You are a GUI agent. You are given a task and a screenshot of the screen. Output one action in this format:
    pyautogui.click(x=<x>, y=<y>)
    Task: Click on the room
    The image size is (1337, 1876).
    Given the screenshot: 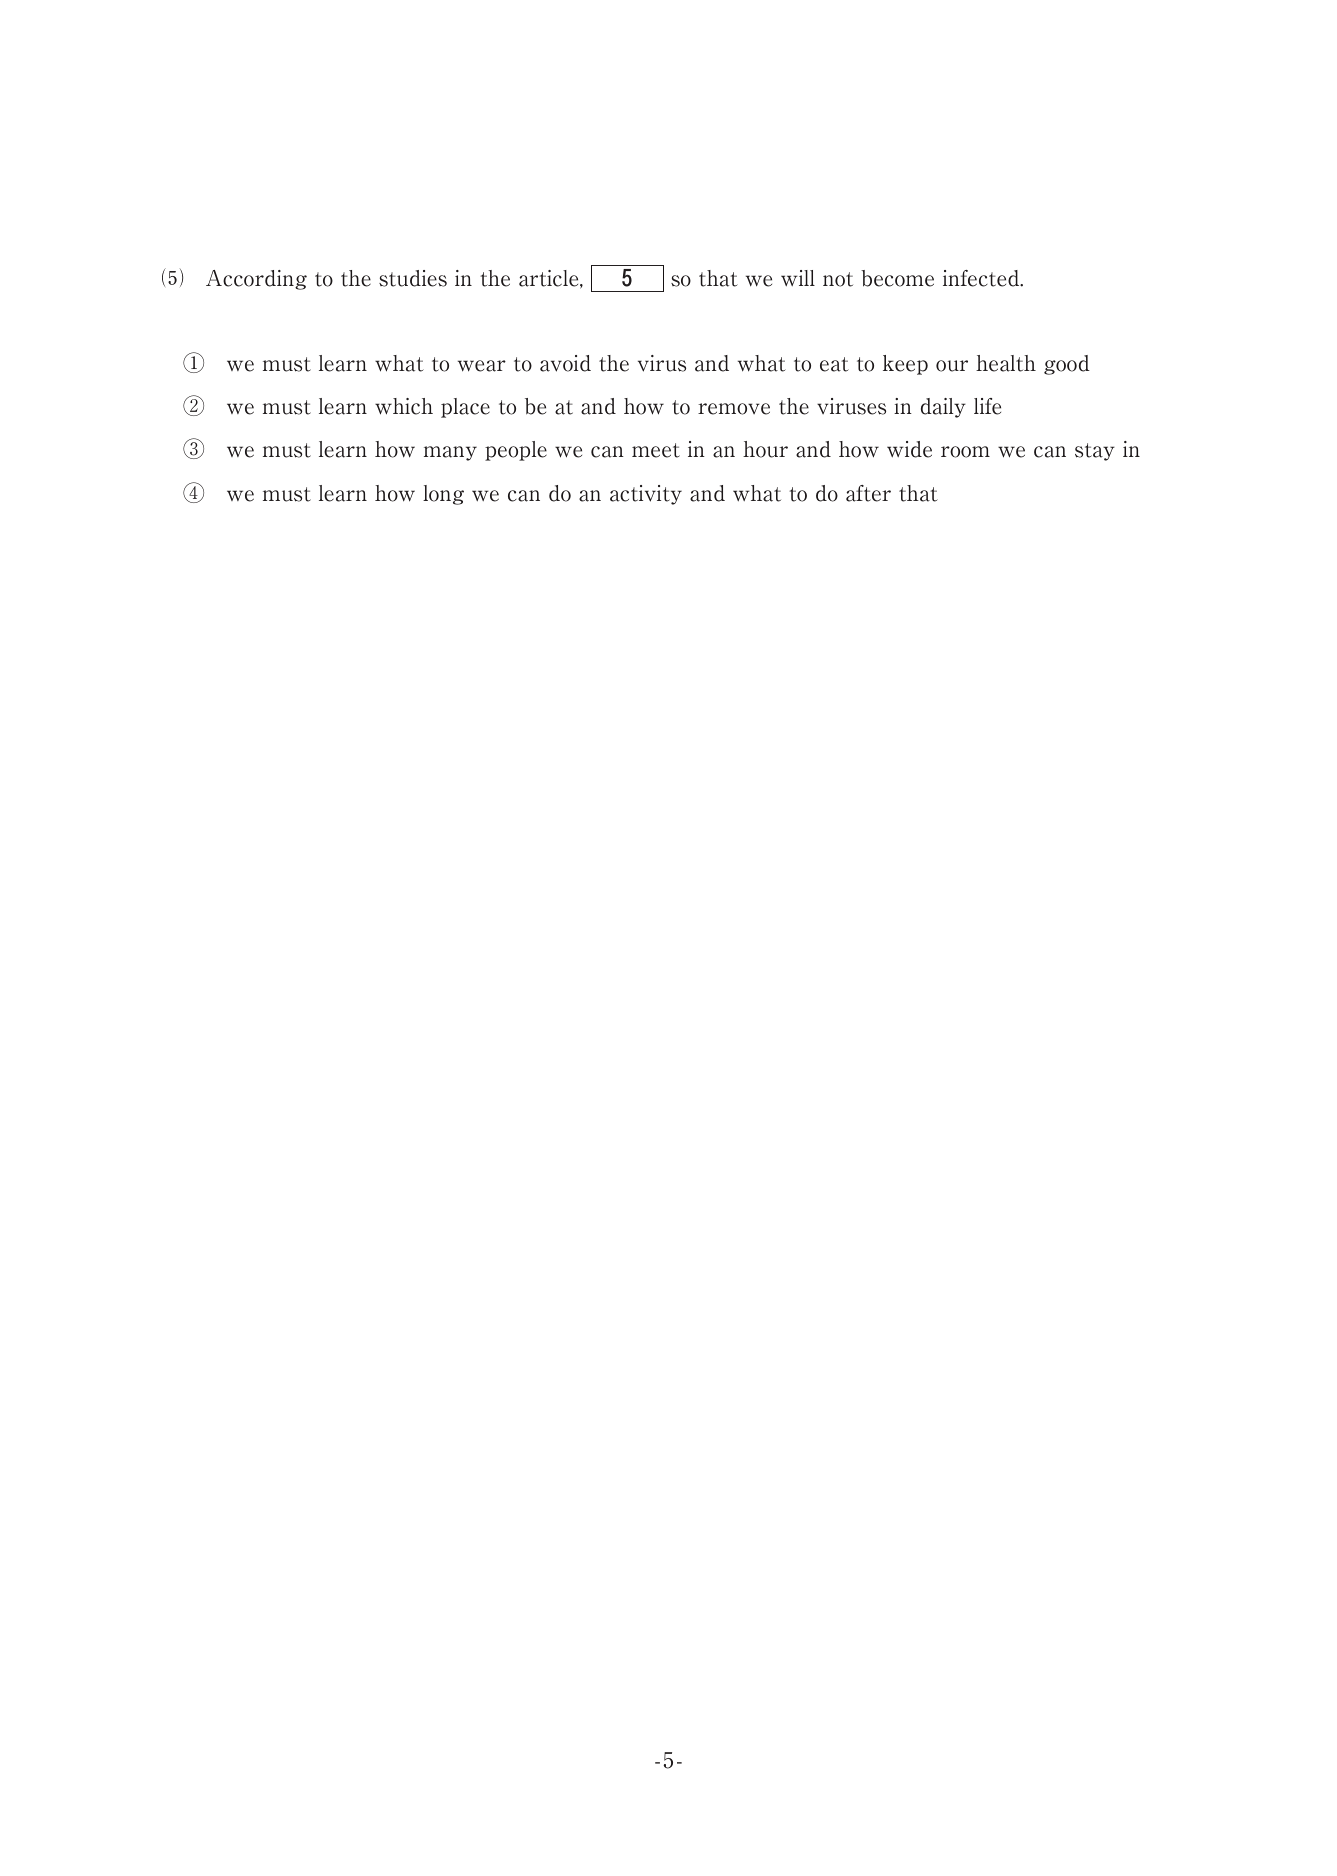 What is the action you would take?
    pyautogui.click(x=965, y=452)
